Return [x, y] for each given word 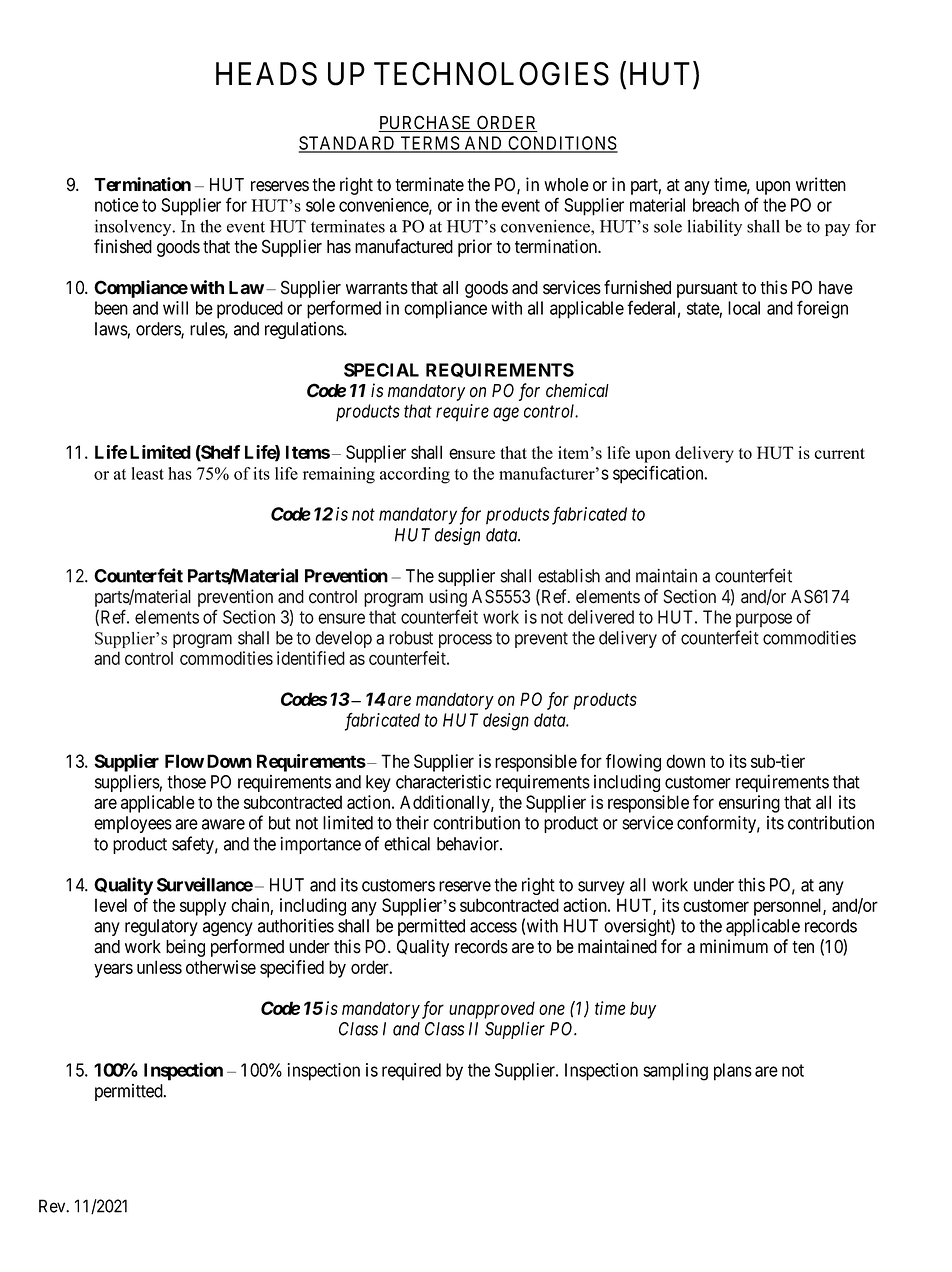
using [448, 598]
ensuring [749, 804]
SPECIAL [381, 370]
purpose [764, 620]
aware [223, 824]
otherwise [221, 967]
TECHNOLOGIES [491, 74]
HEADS [266, 74]
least [148, 473]
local [744, 308]
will [175, 308]
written [821, 184]
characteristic [443, 782]
